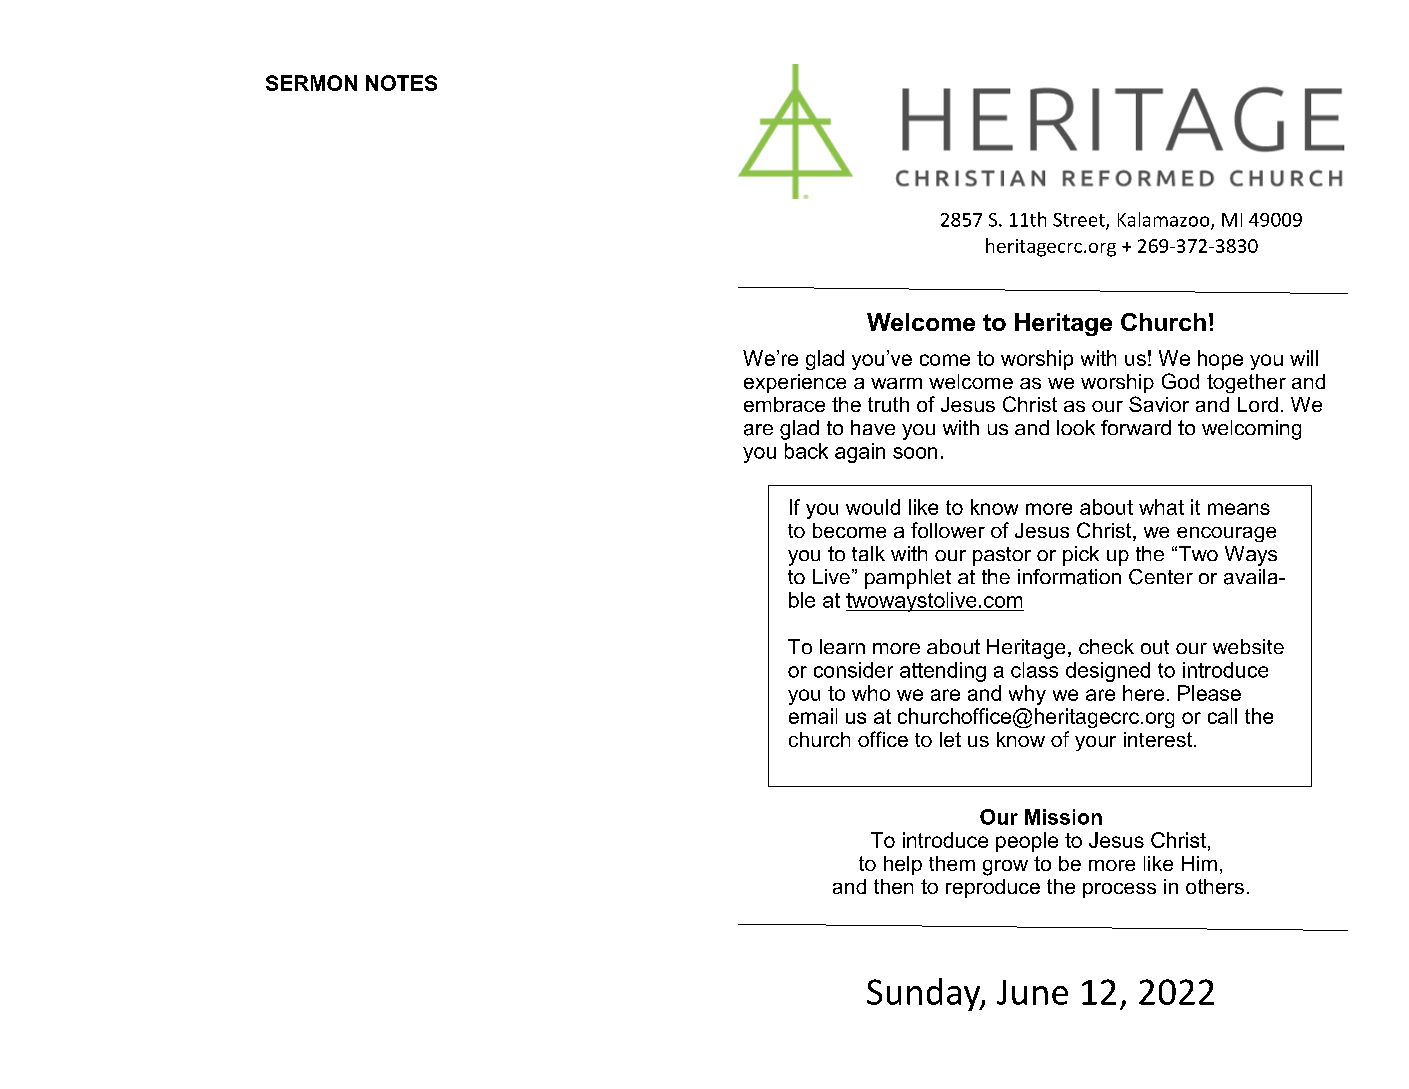 This screenshot has height=1089, width=1409. What do you see at coordinates (813, 716) in the screenshot?
I see `email` at bounding box center [813, 716].
